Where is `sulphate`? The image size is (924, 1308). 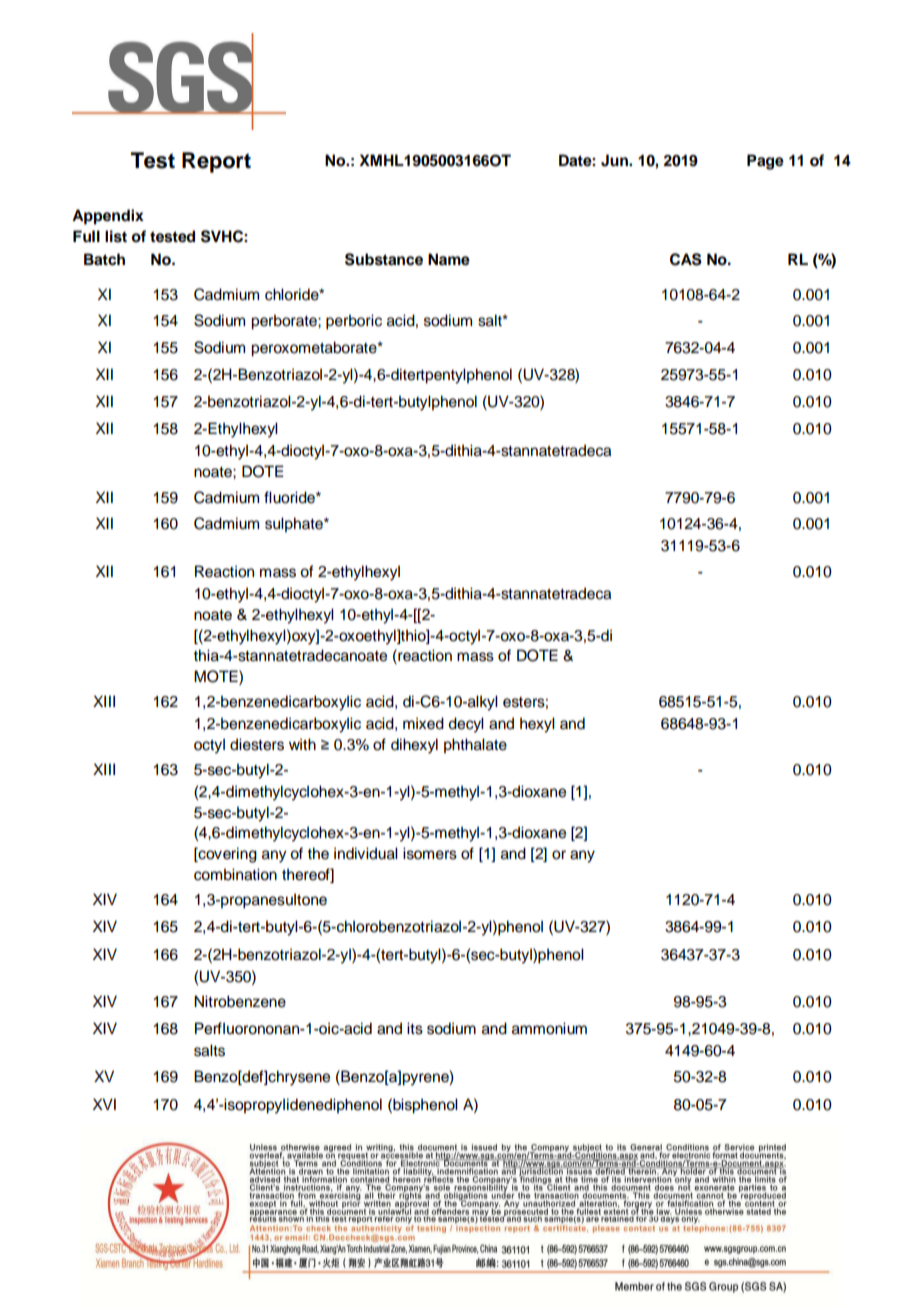 sulphate is located at coordinates (295, 525).
